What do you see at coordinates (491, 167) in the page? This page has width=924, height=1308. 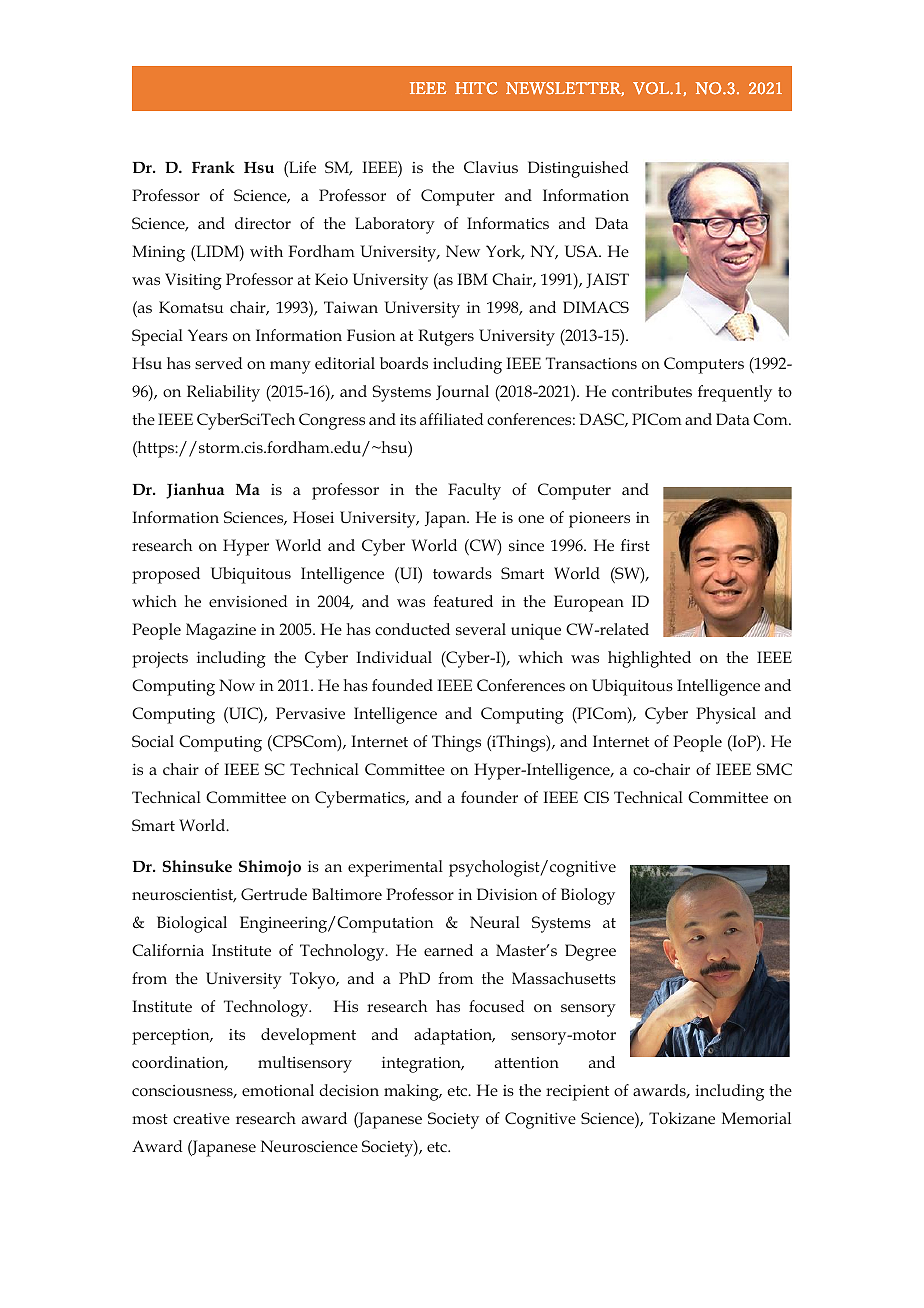 I see `Clavius` at bounding box center [491, 167].
